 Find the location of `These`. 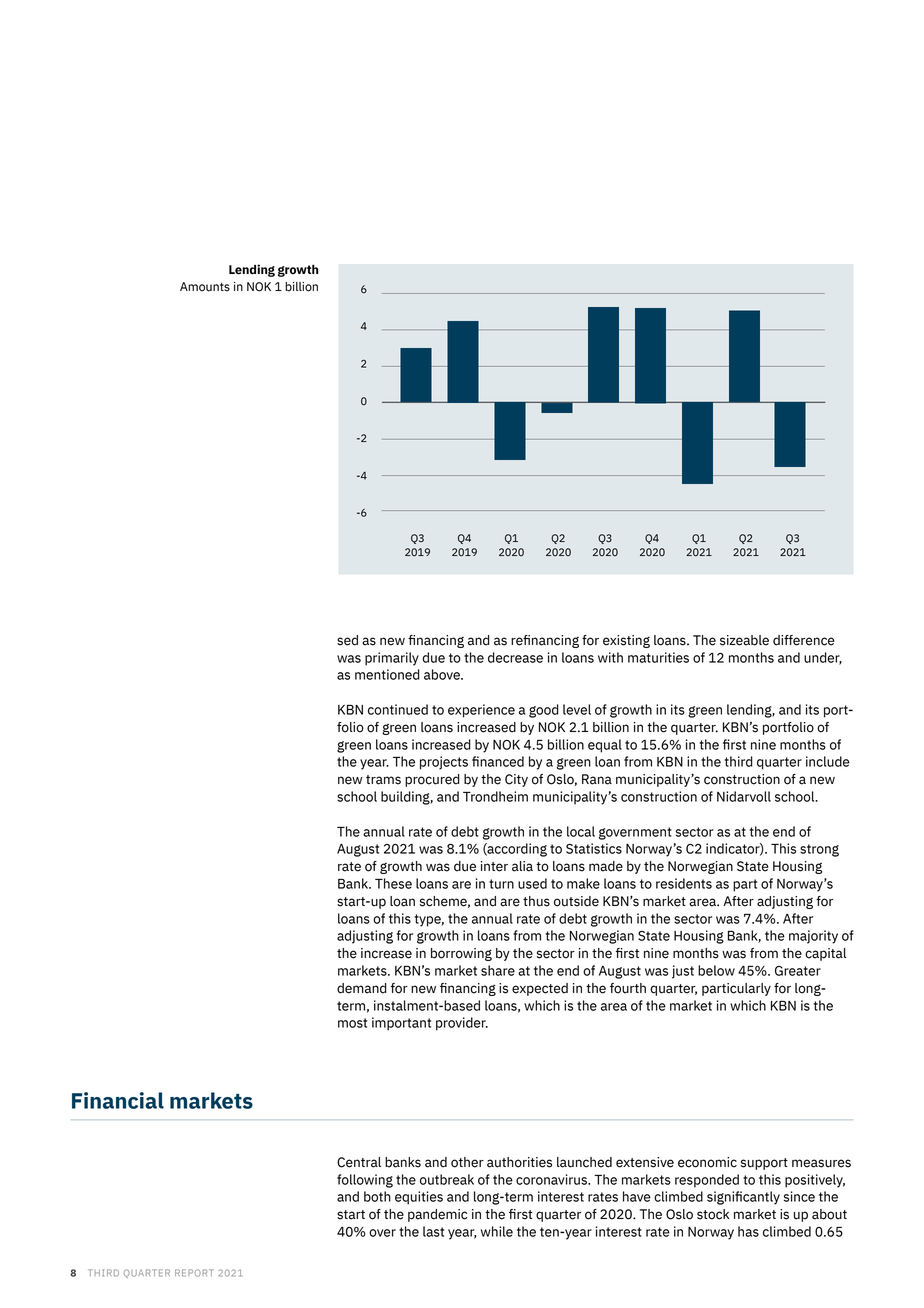

These is located at coordinates (393, 883).
